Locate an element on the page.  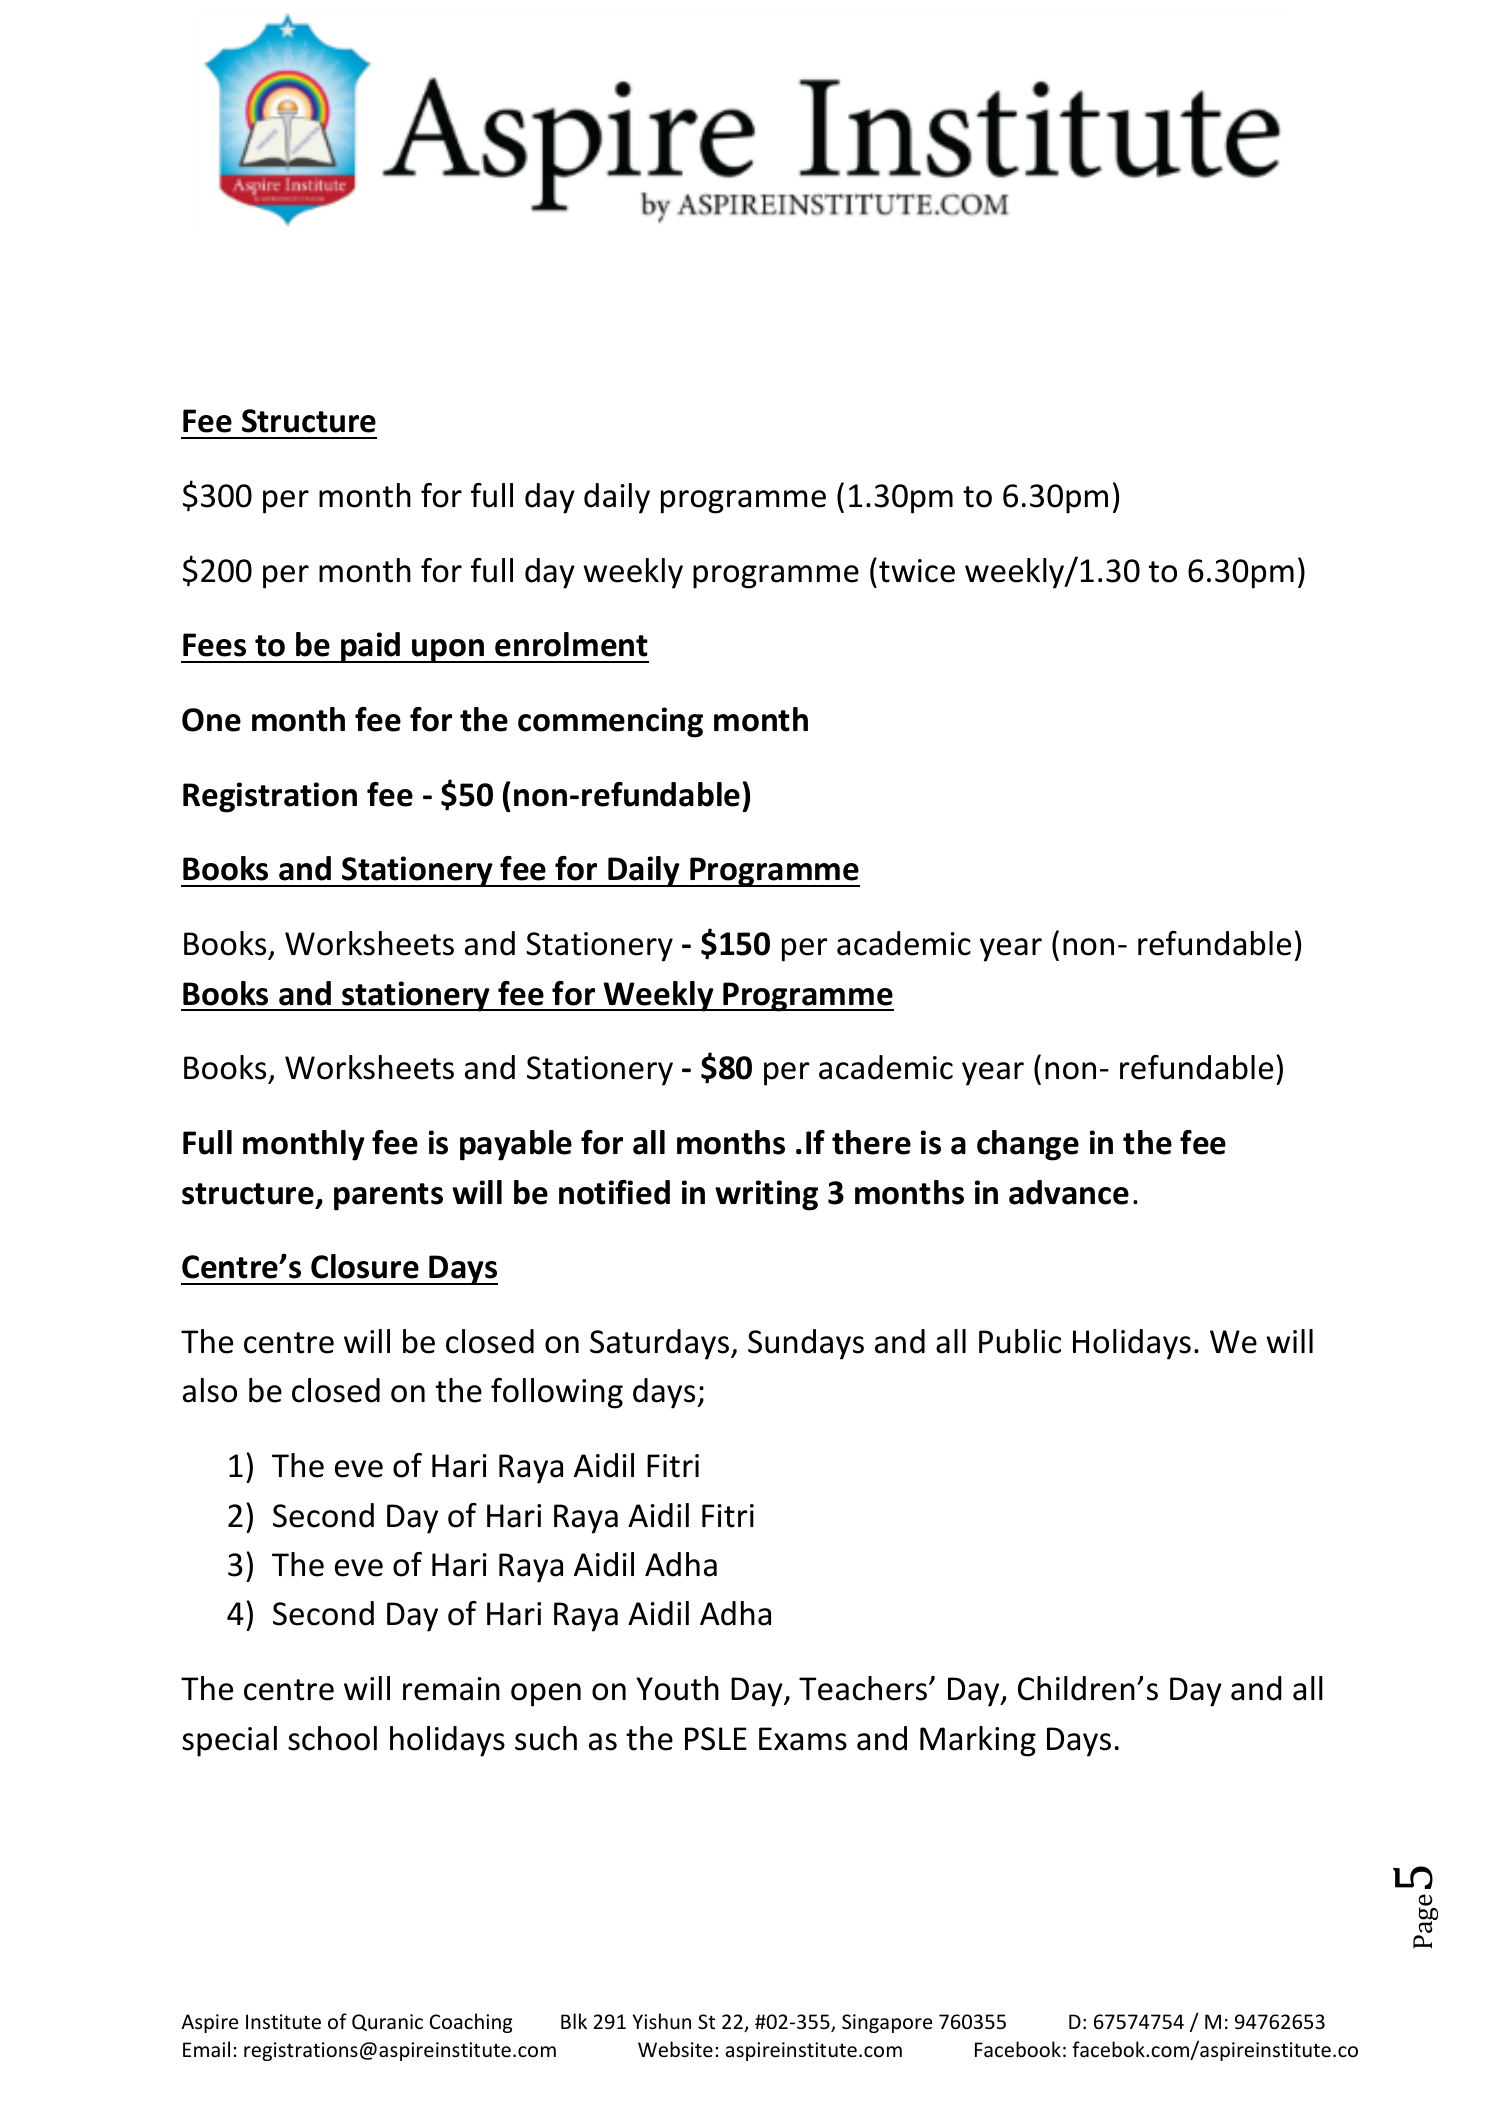
paid is located at coordinates (371, 647).
